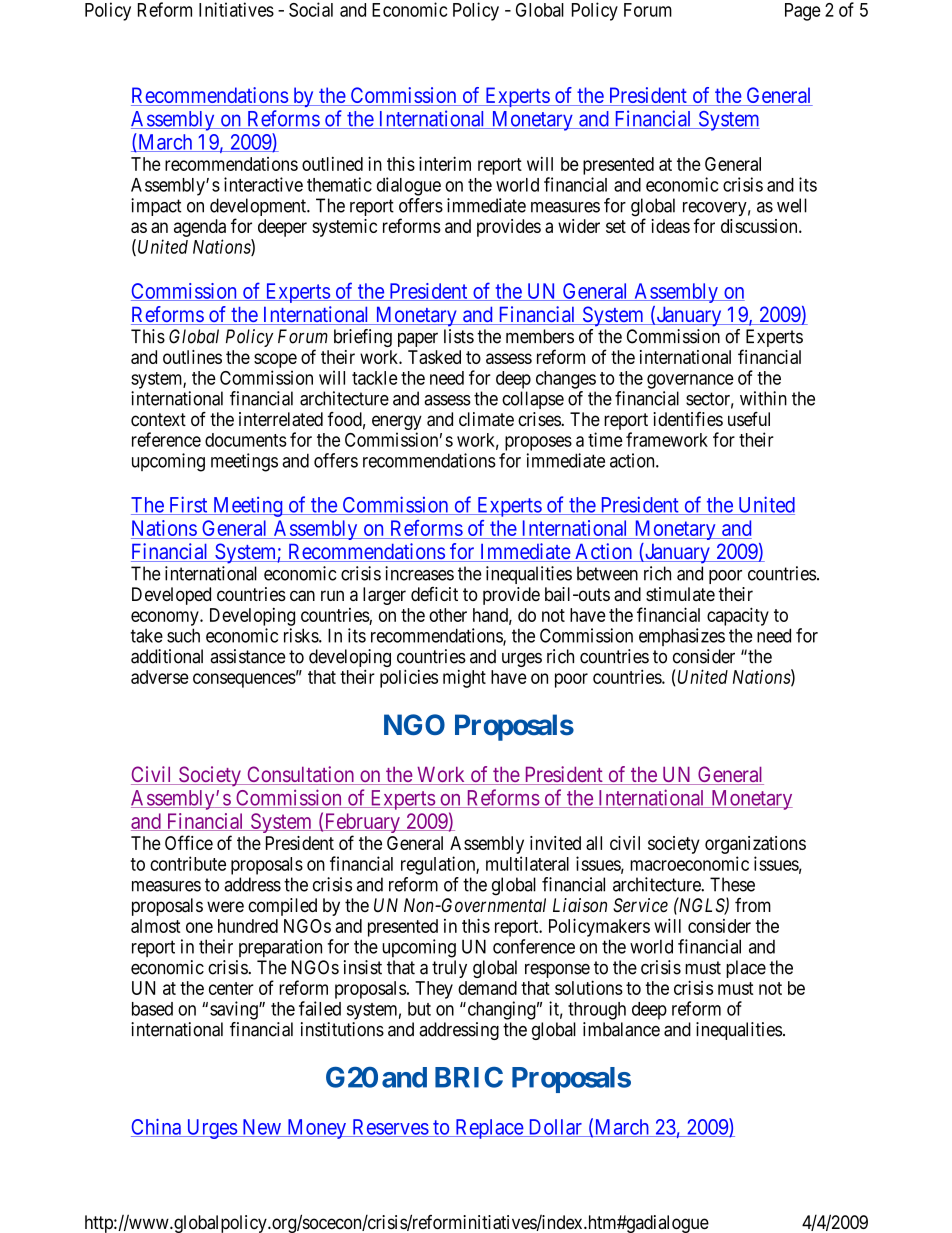  What do you see at coordinates (311, 9) in the page?
I see `Social` at bounding box center [311, 9].
